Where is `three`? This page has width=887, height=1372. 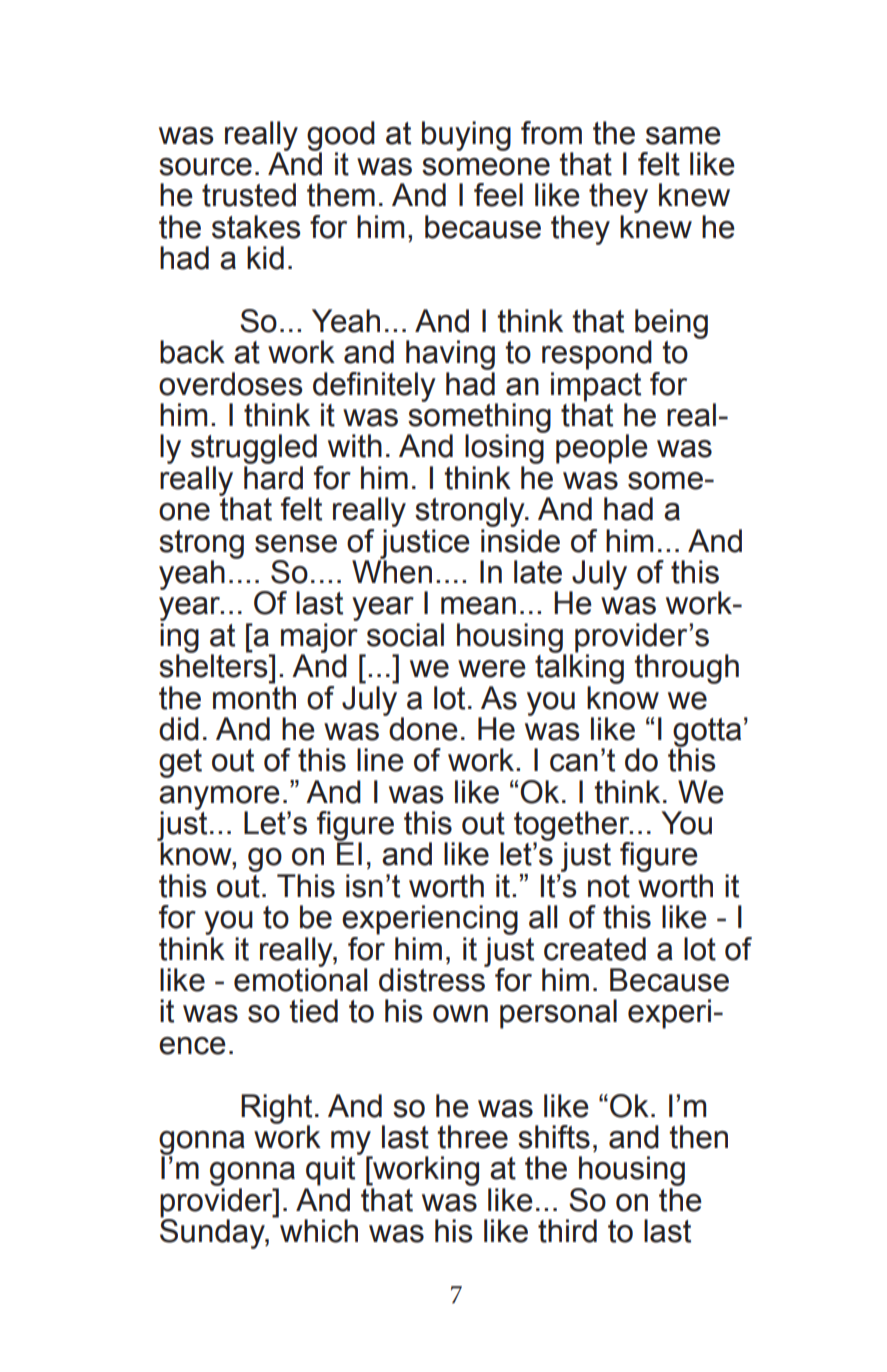 three is located at coordinates (472, 1137).
